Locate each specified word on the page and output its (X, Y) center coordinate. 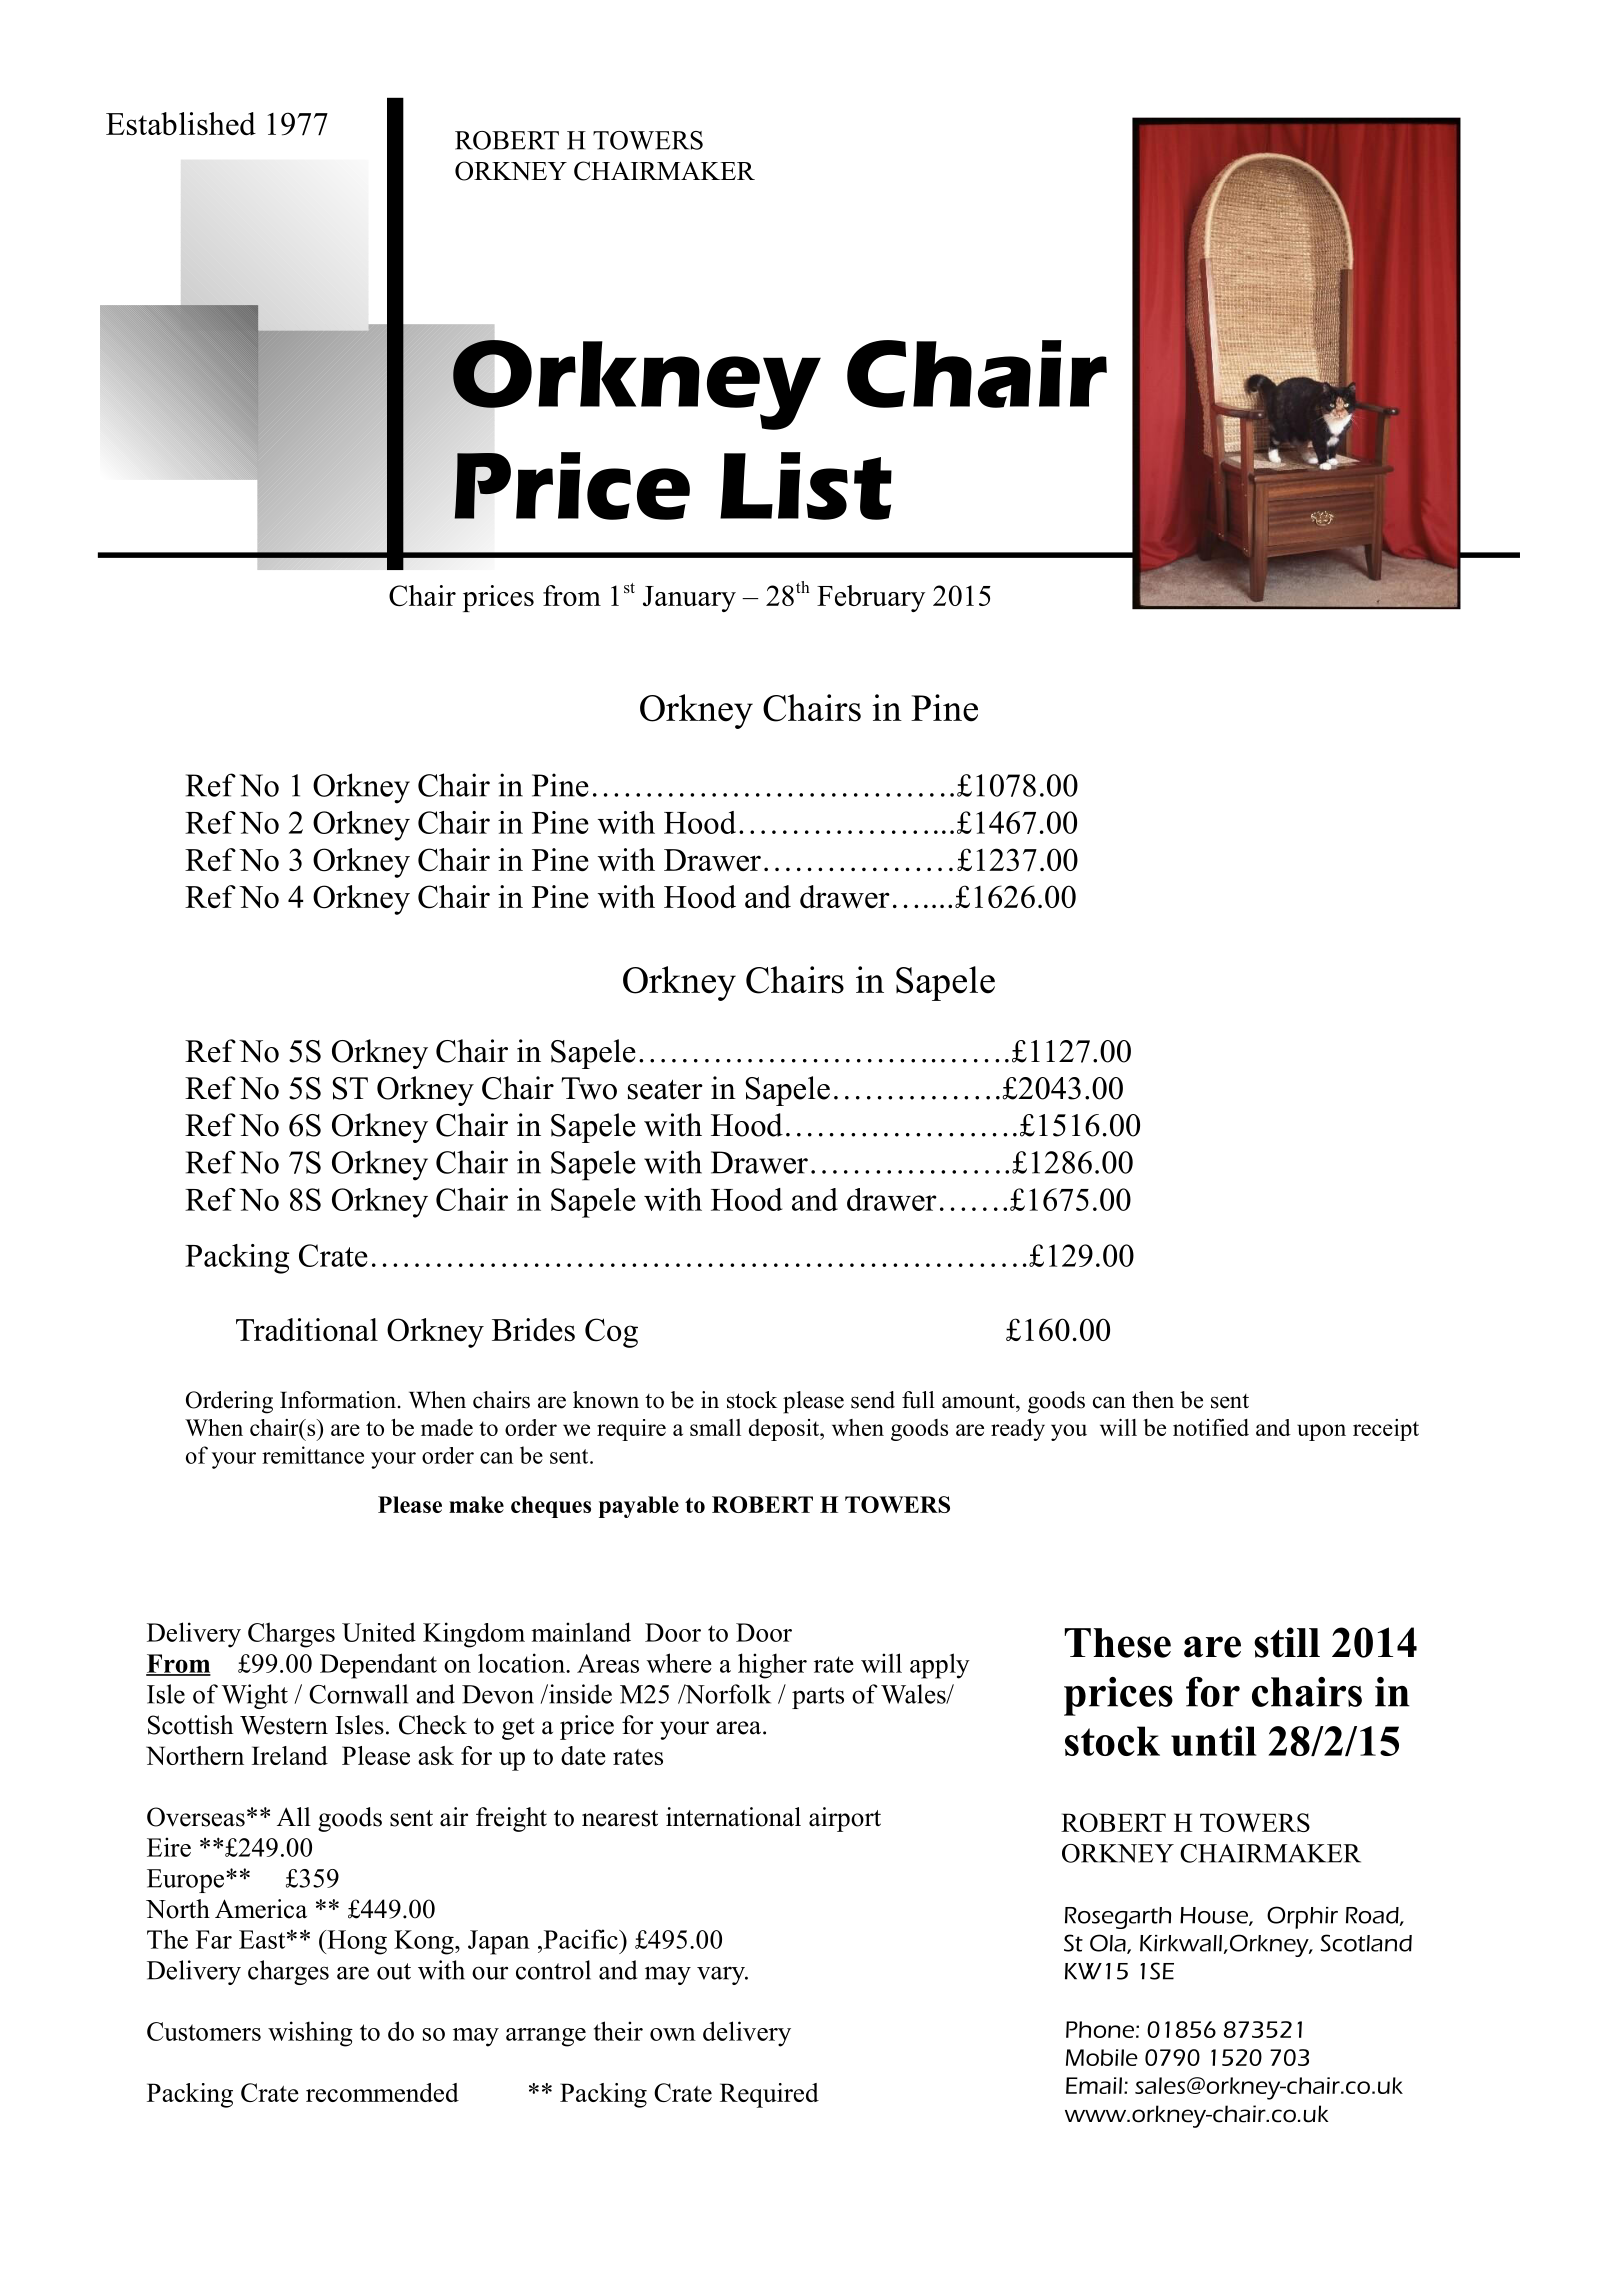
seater (665, 1089)
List (806, 486)
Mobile (1102, 2057)
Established (181, 123)
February (871, 598)
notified (1211, 1427)
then (1153, 1400)
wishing (310, 2034)
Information (338, 1400)
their (618, 2031)
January (689, 599)
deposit (785, 1430)
